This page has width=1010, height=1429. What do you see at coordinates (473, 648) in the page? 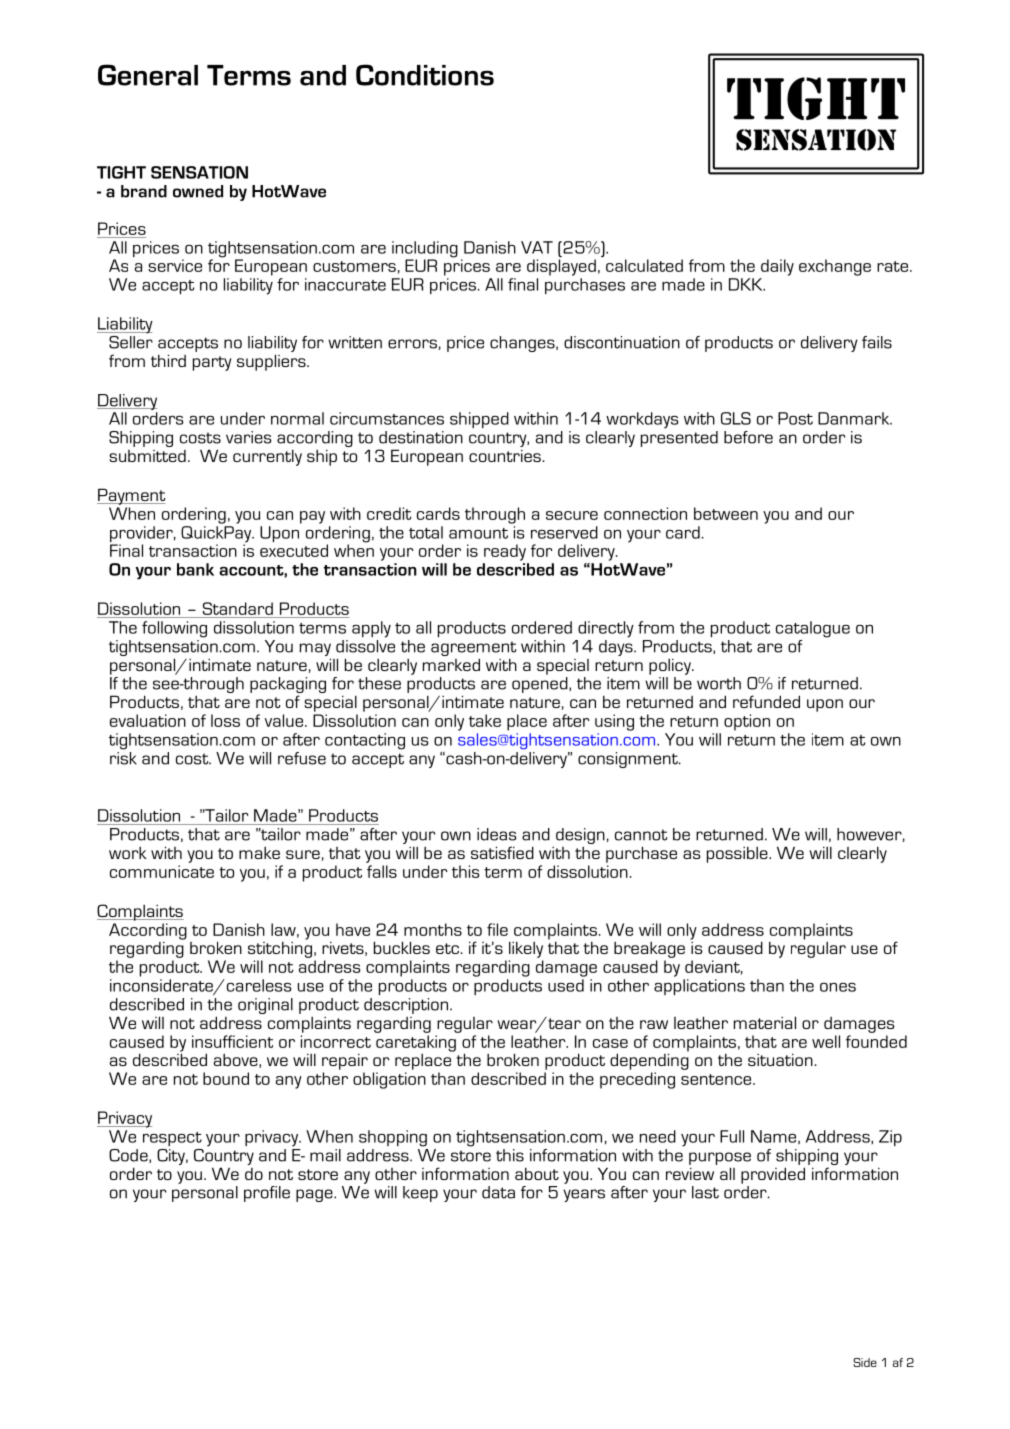
I see `agreement` at bounding box center [473, 648].
